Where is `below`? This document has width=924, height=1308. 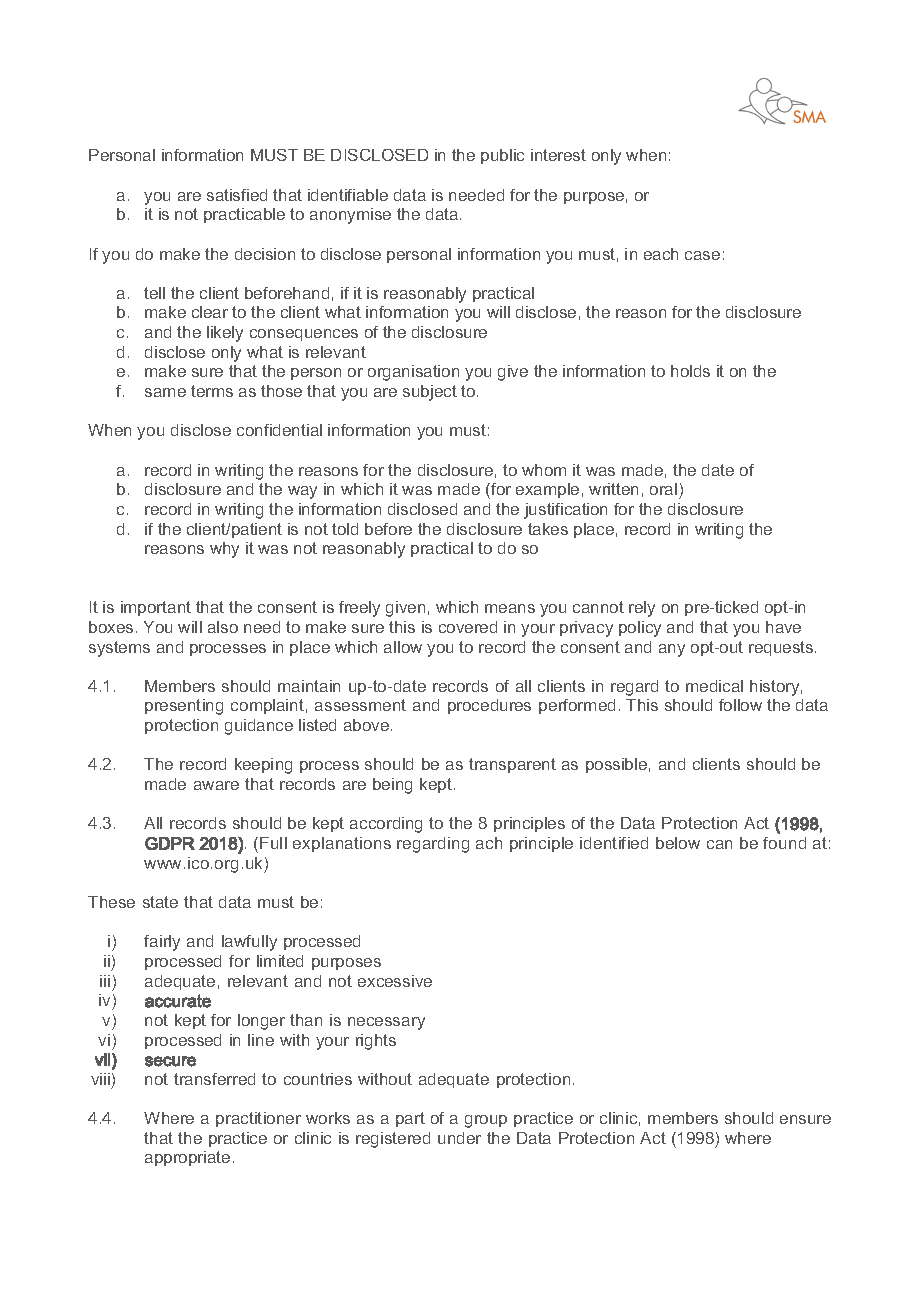 below is located at coordinates (678, 843).
